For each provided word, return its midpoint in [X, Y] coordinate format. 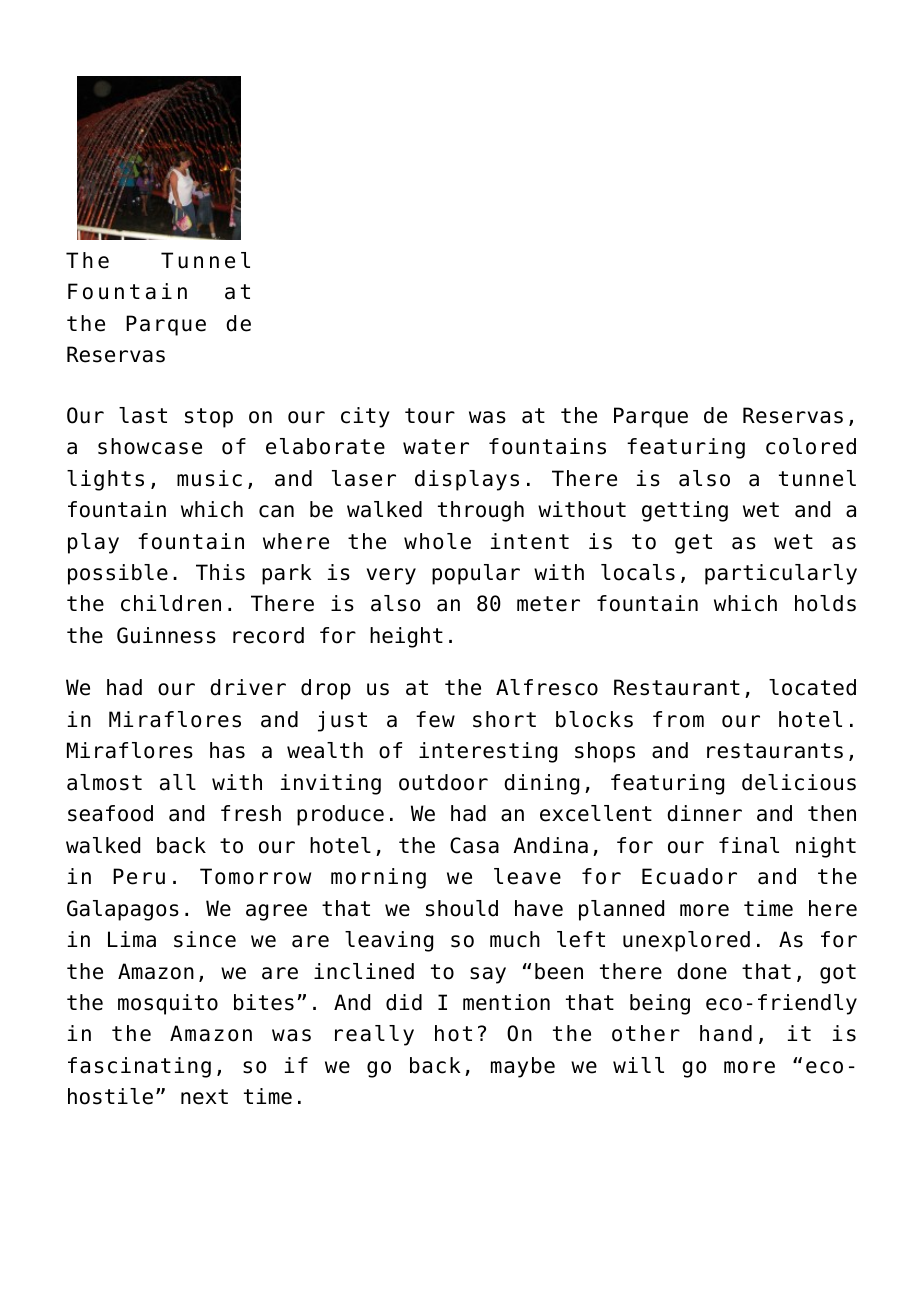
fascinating [139, 1067]
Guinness [166, 635]
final [749, 845]
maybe [523, 1067]
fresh [251, 813]
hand [726, 1033]
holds [825, 603]
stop [209, 418]
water [436, 447]
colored [811, 446]
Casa [474, 845]
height [406, 637]
